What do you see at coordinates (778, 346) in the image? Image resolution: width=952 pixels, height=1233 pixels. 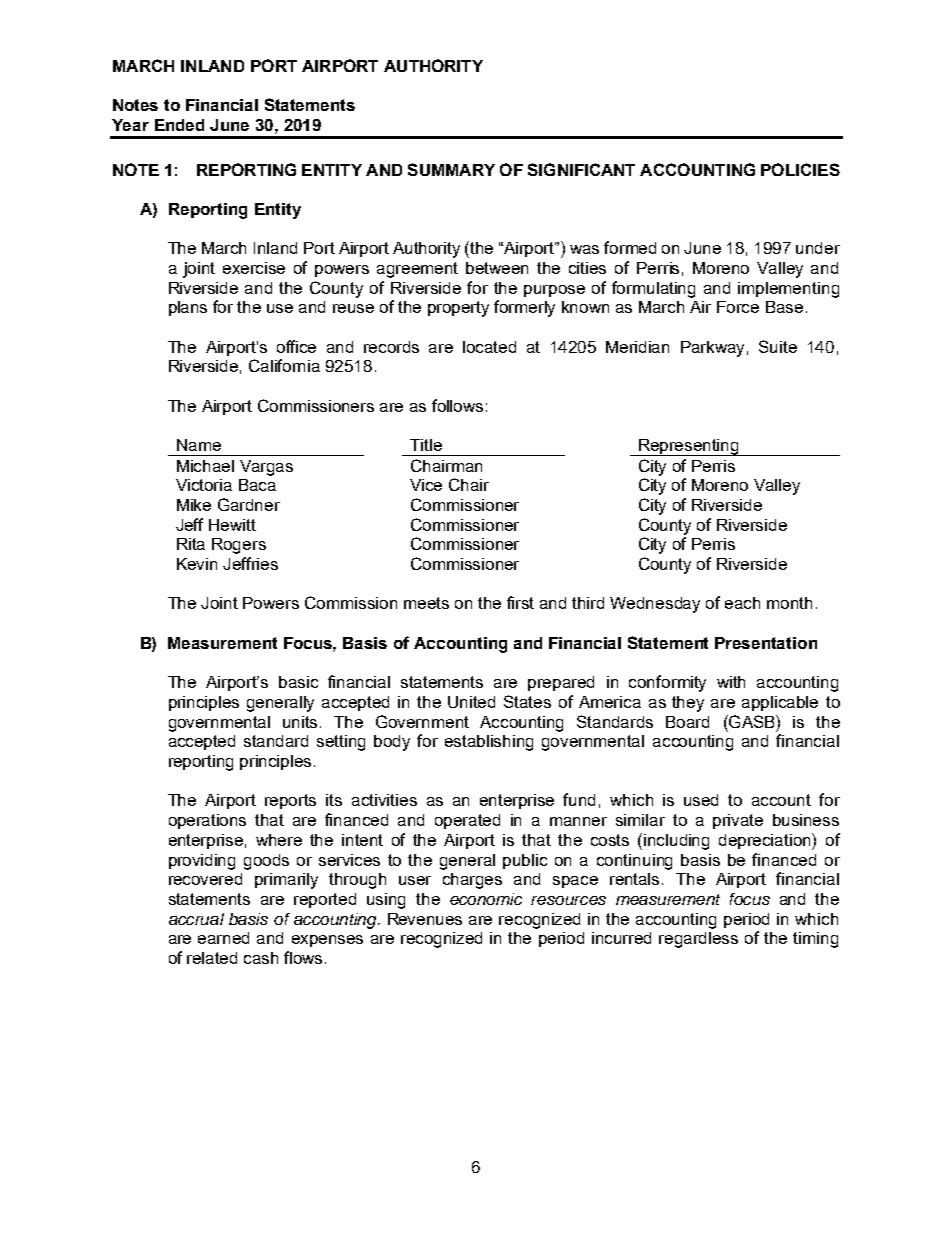 I see `Suite` at bounding box center [778, 346].
